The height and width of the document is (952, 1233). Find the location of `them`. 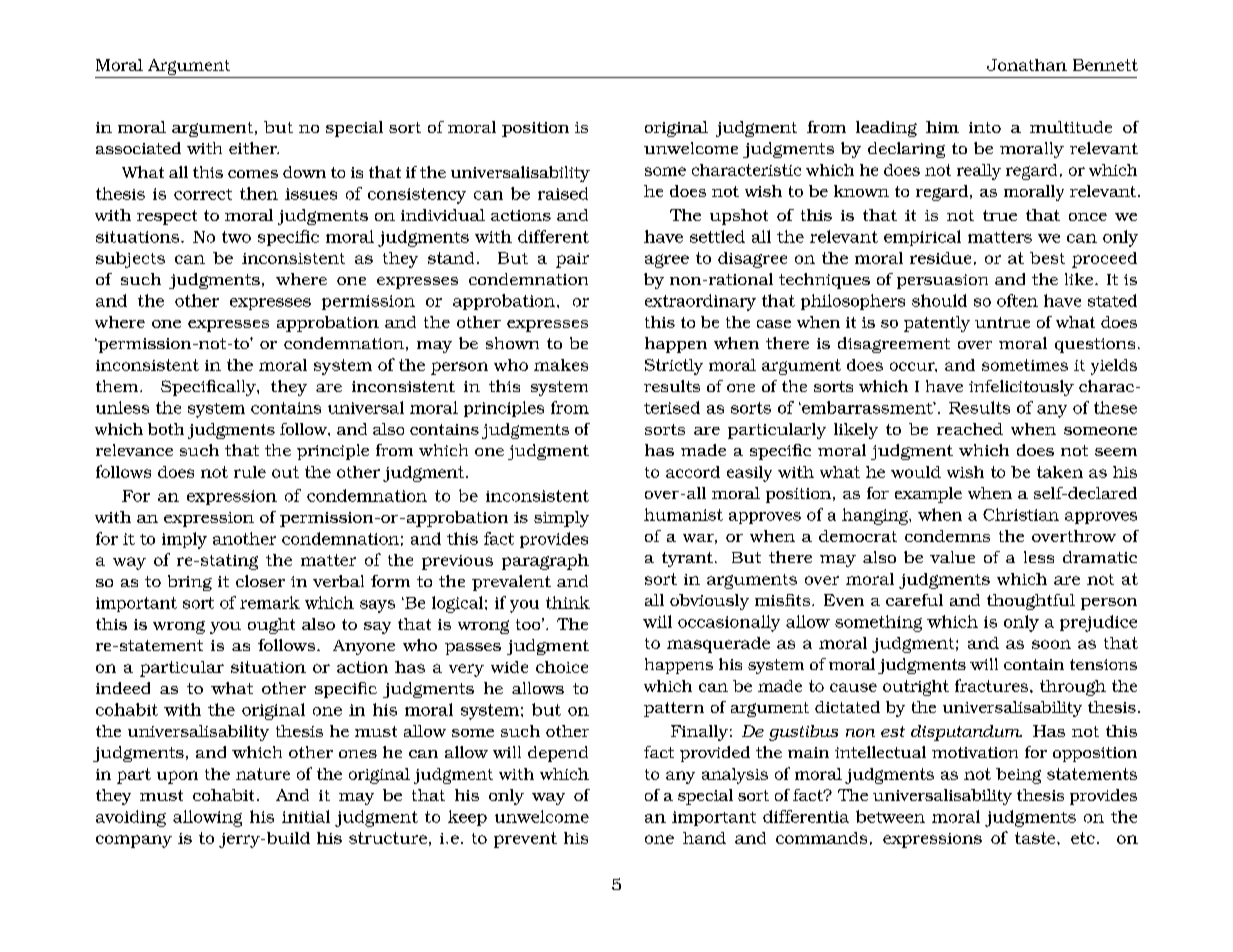

them is located at coordinates (118, 386).
